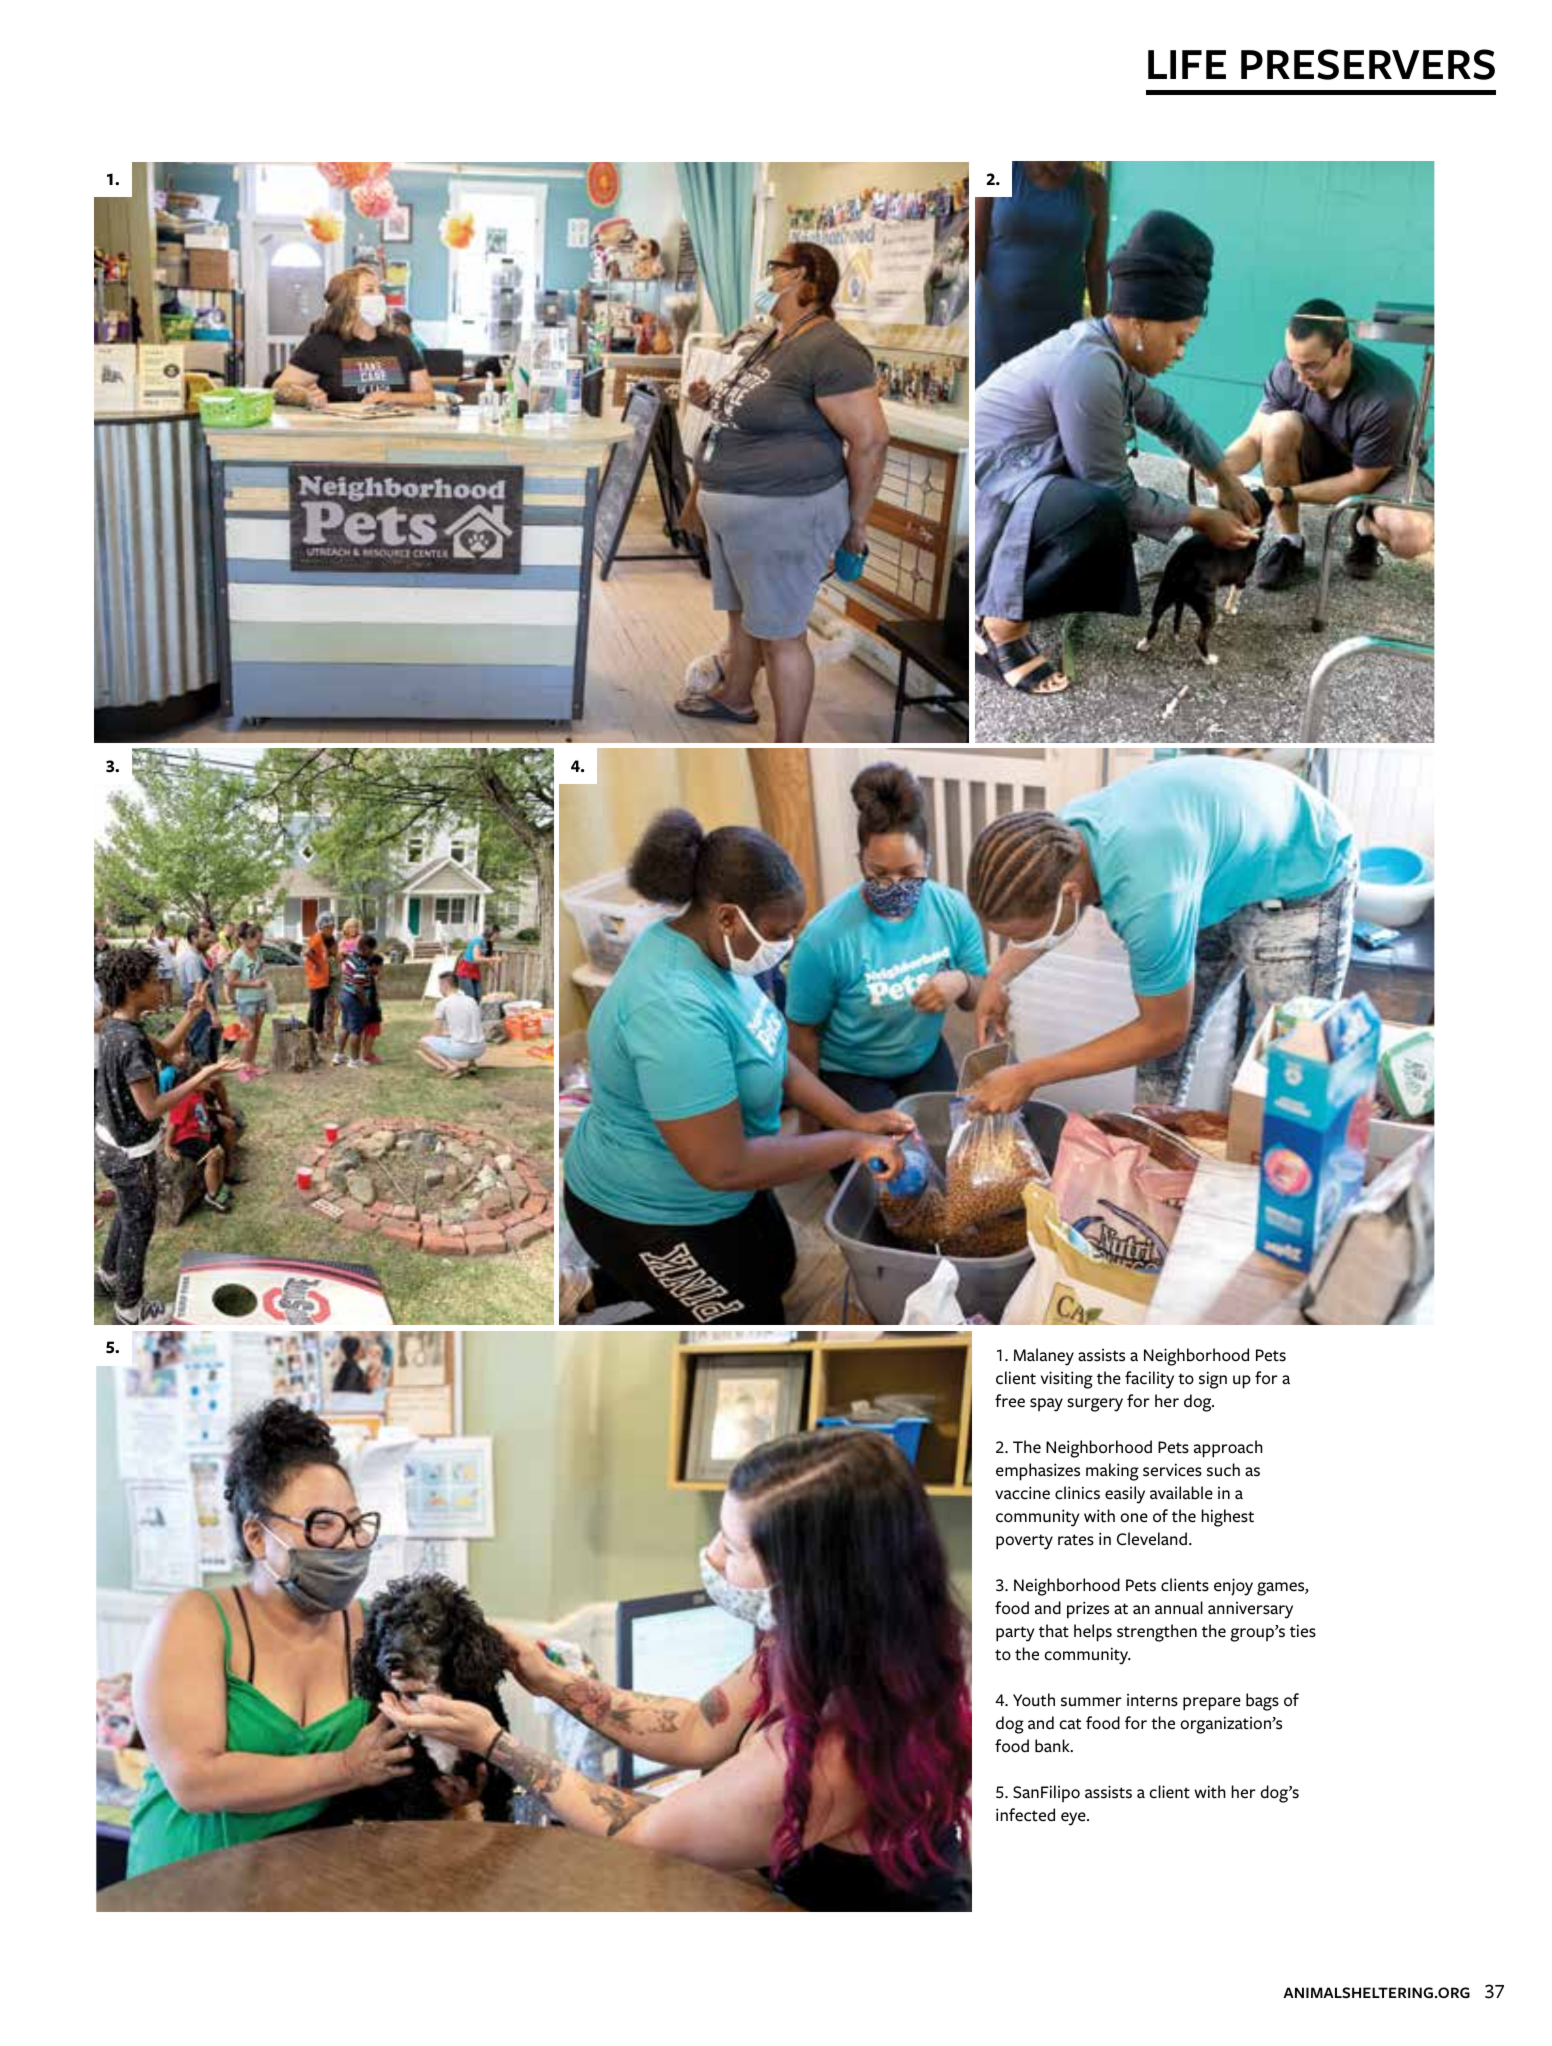 Image resolution: width=1552 pixels, height=2046 pixels. I want to click on facility, so click(1149, 1380).
